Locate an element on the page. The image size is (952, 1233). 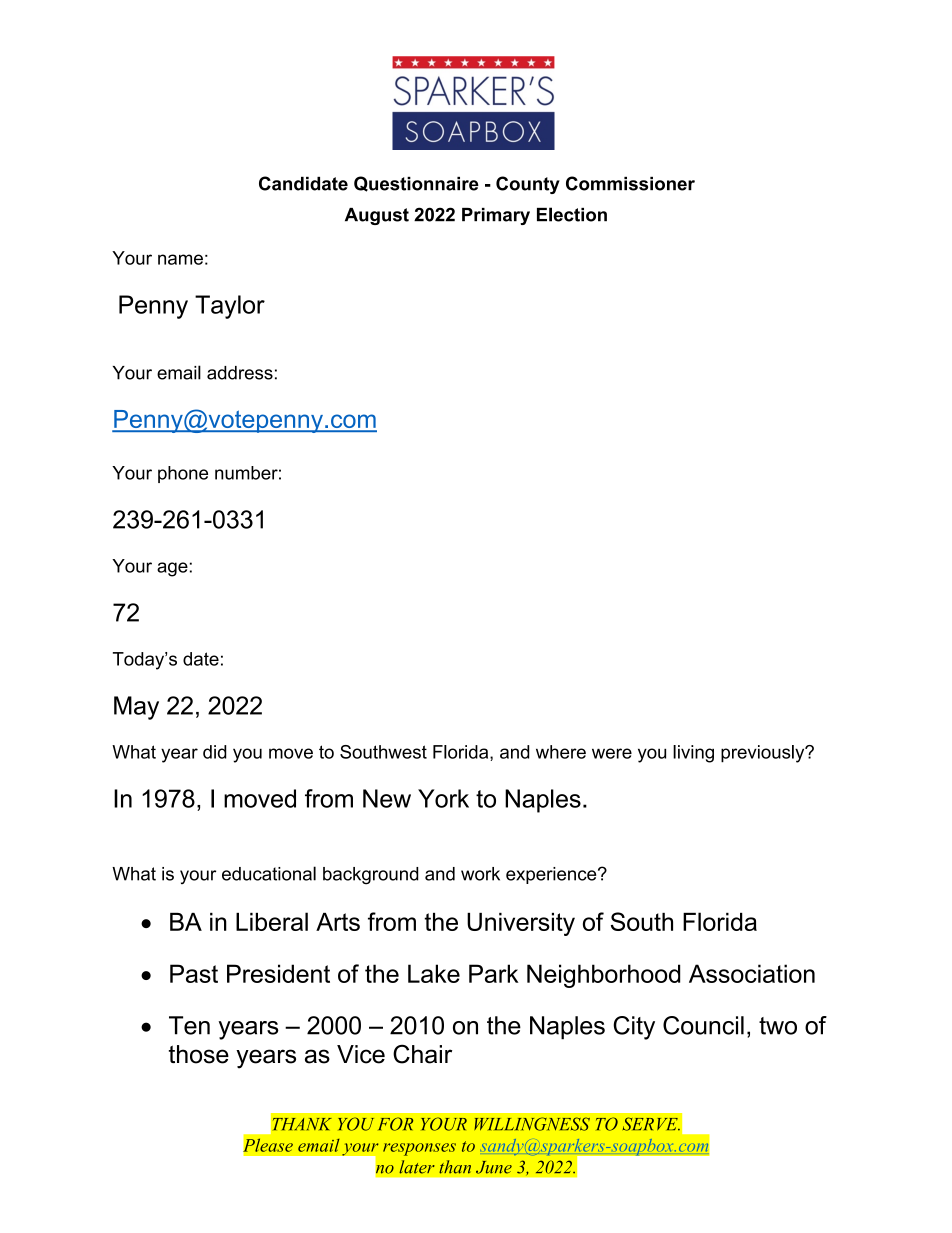
phone is located at coordinates (183, 474).
